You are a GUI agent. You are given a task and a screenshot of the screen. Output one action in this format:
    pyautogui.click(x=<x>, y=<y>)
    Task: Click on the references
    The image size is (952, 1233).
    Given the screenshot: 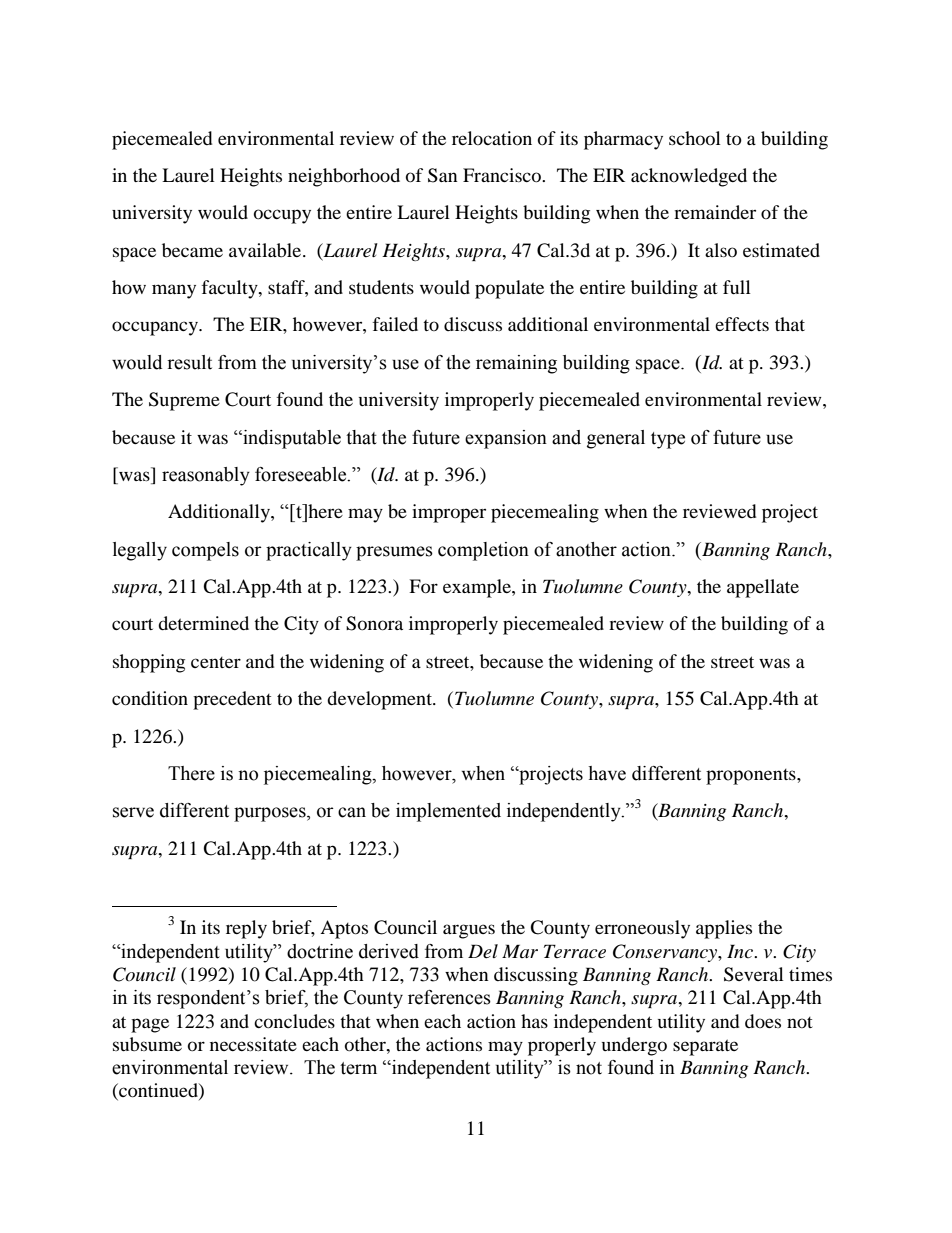 What is the action you would take?
    pyautogui.click(x=449, y=997)
